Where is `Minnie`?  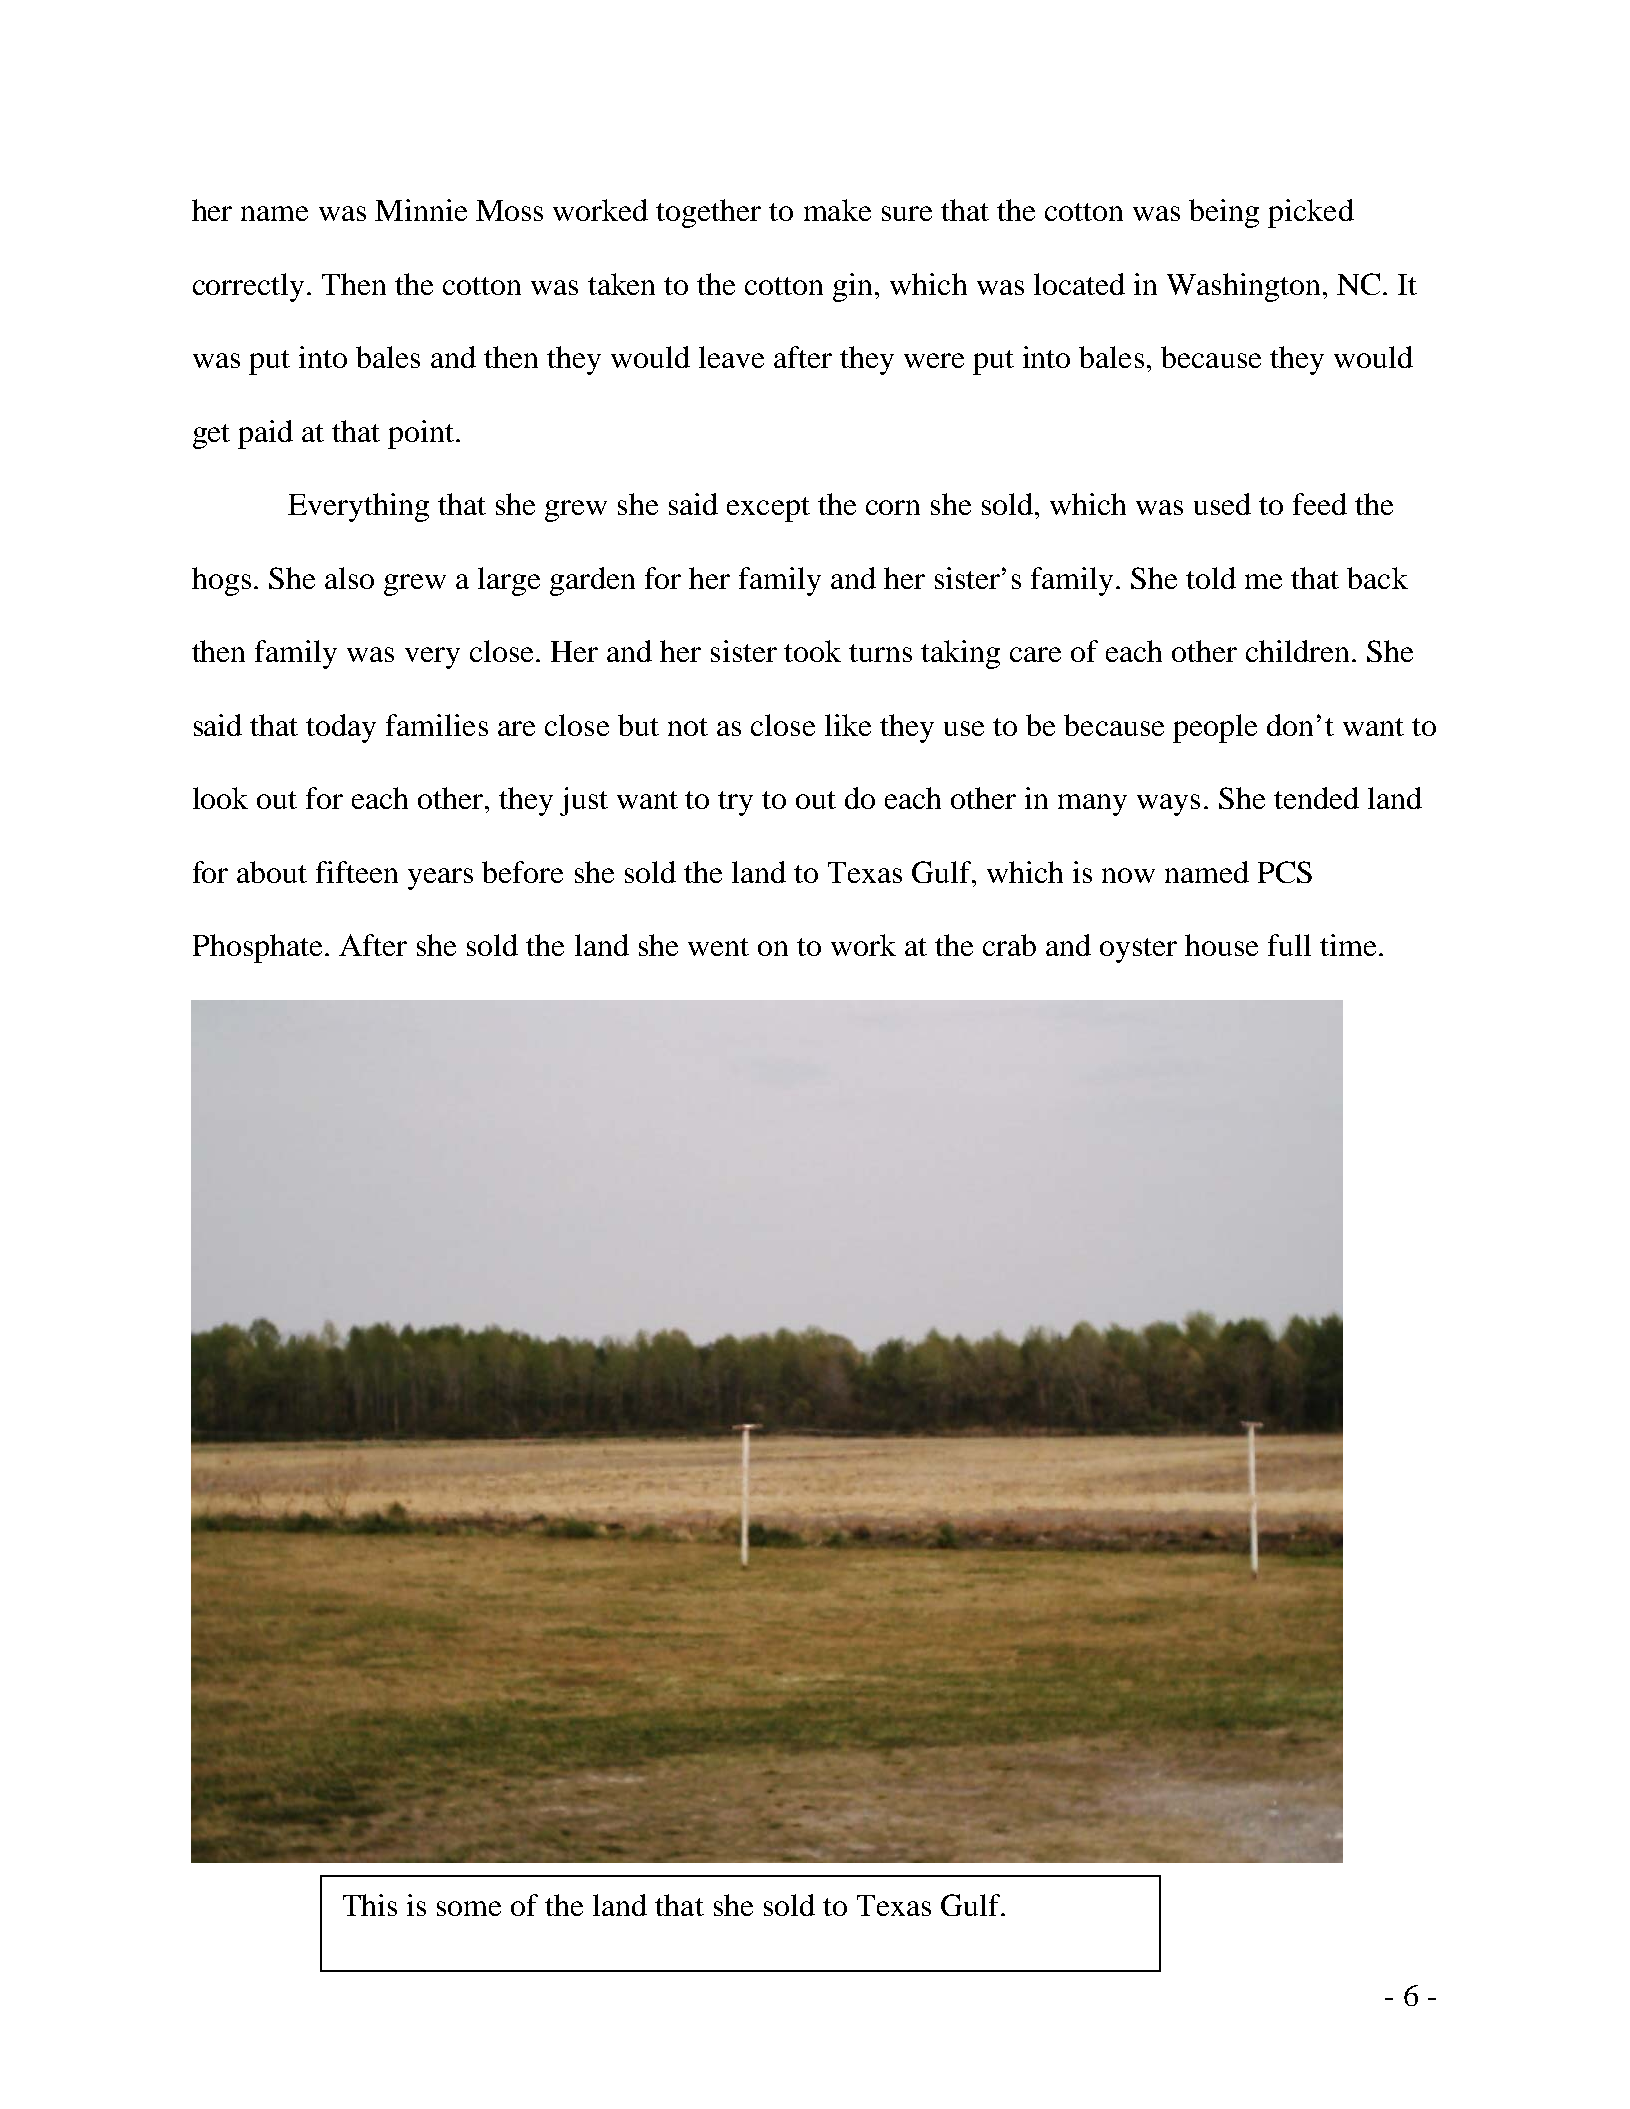 Minnie is located at coordinates (421, 210).
